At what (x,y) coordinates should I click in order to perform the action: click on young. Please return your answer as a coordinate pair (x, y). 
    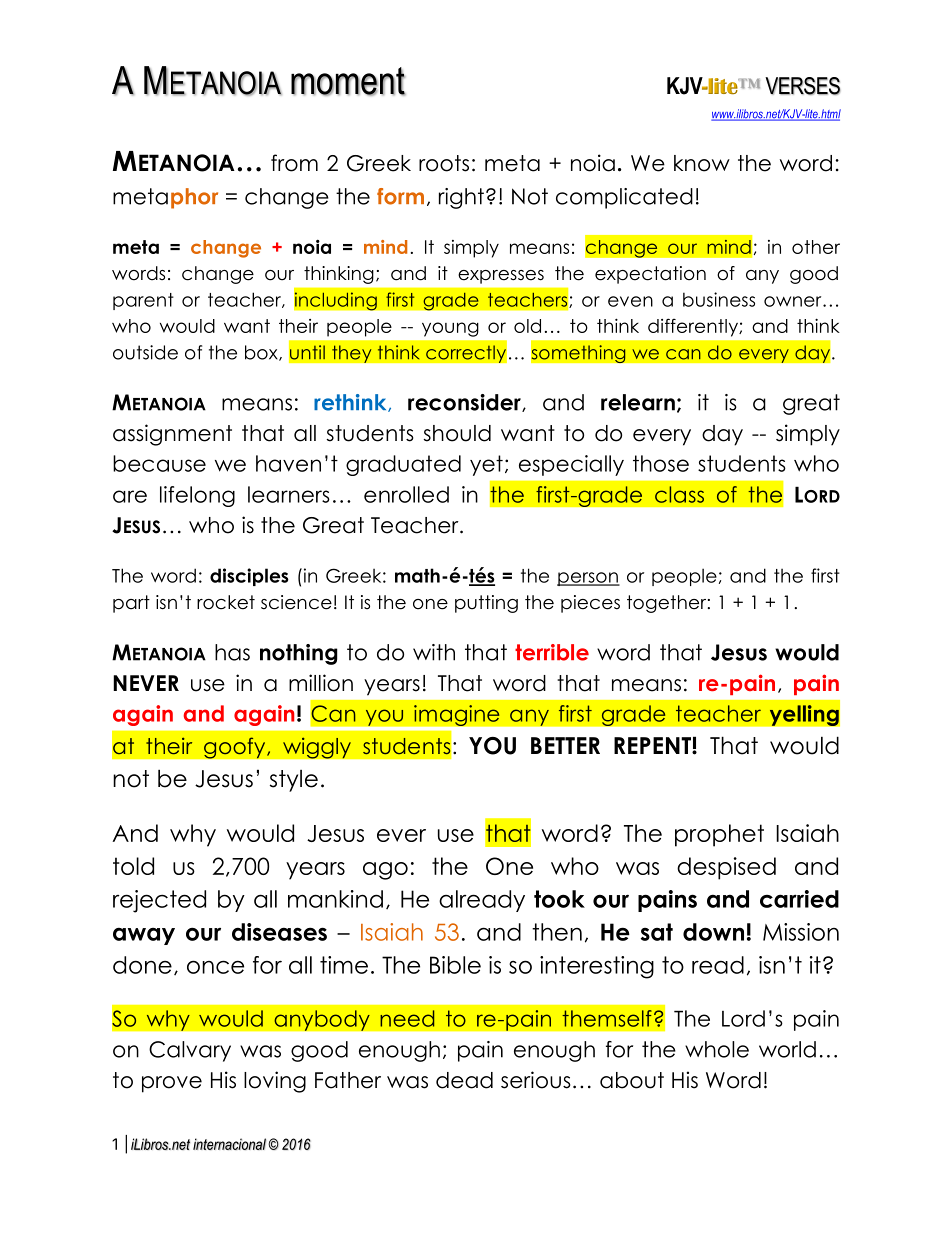
    Looking at the image, I should click on (450, 329).
